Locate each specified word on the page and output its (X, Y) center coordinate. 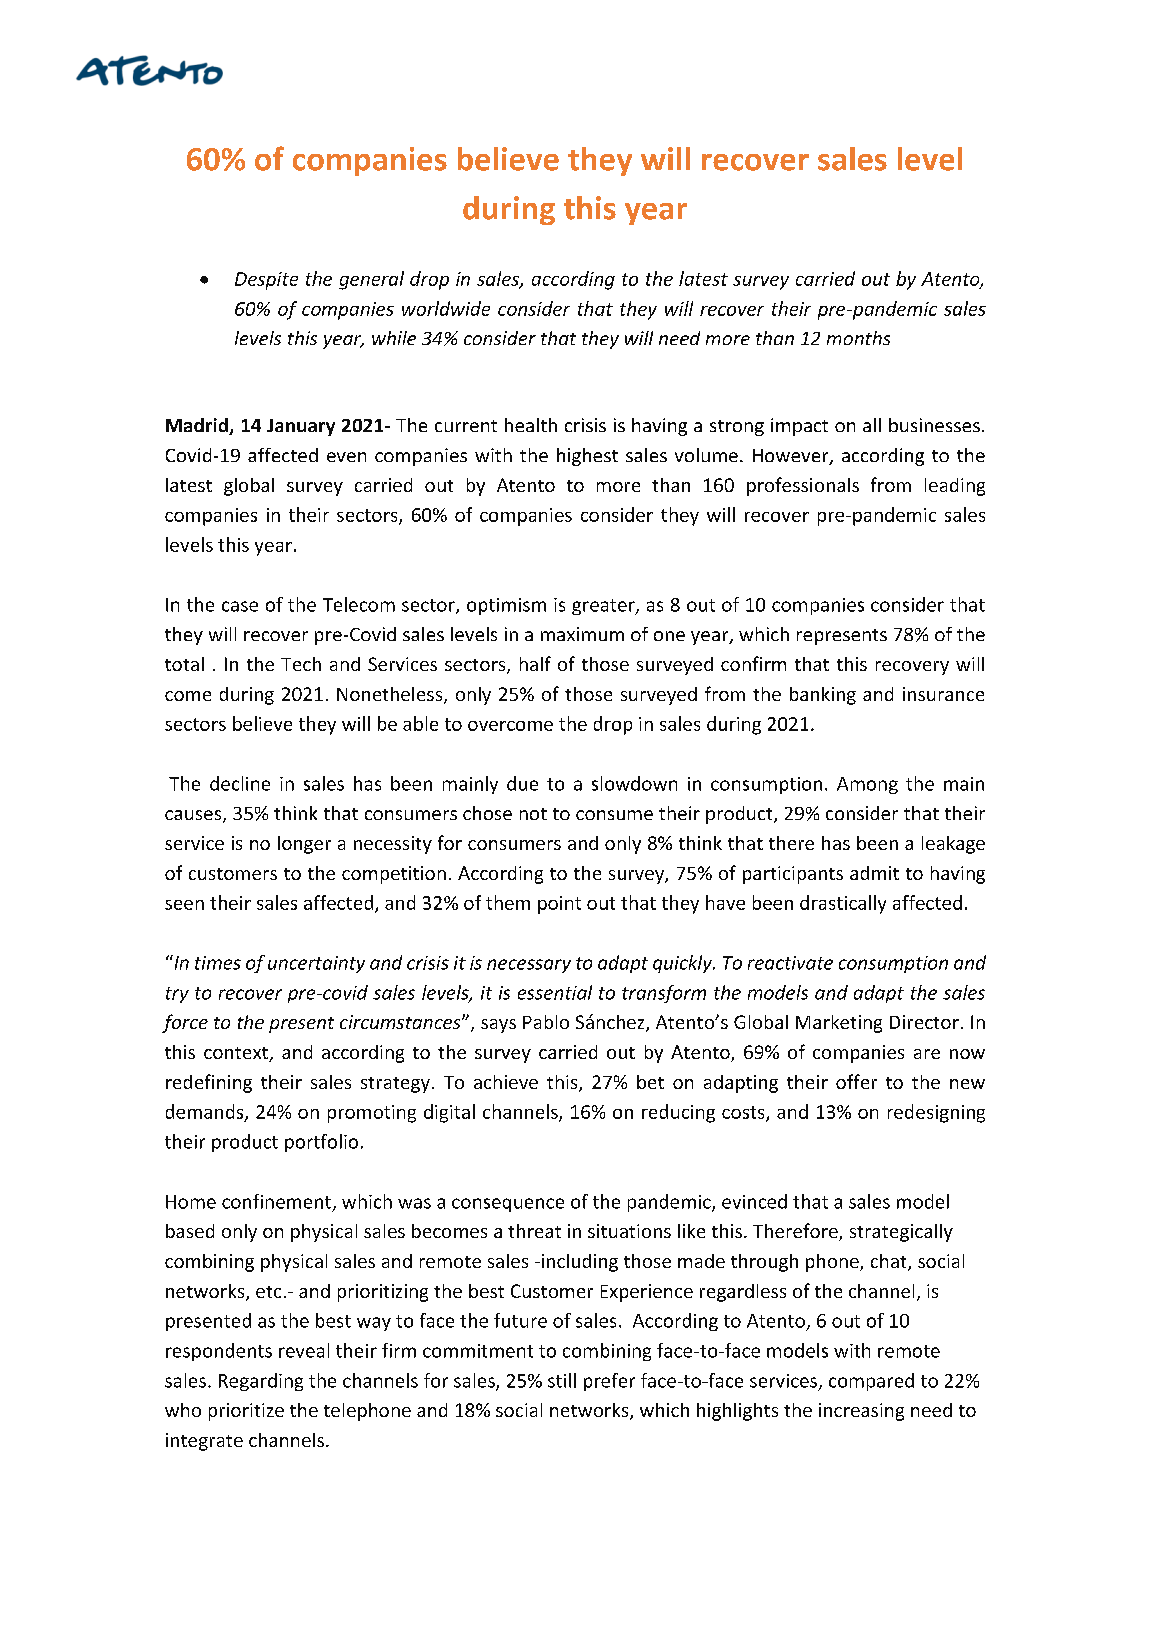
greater (604, 607)
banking (823, 696)
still (562, 1380)
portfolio (321, 1143)
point (559, 905)
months (858, 338)
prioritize (246, 1412)
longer (304, 845)
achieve (506, 1082)
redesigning (936, 1113)
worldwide (446, 308)
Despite (266, 281)
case (240, 606)
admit (874, 873)
